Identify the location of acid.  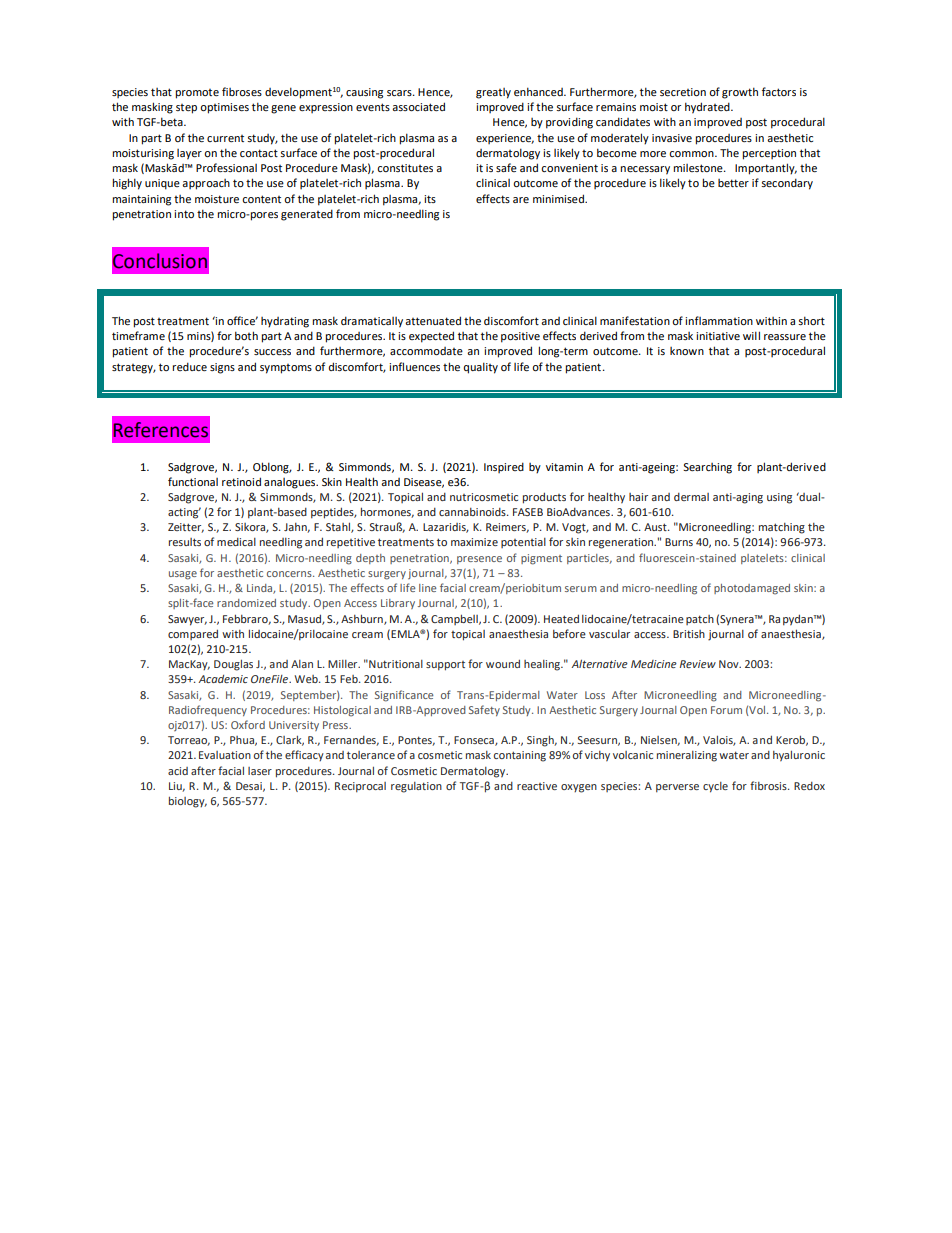
(178, 771).
